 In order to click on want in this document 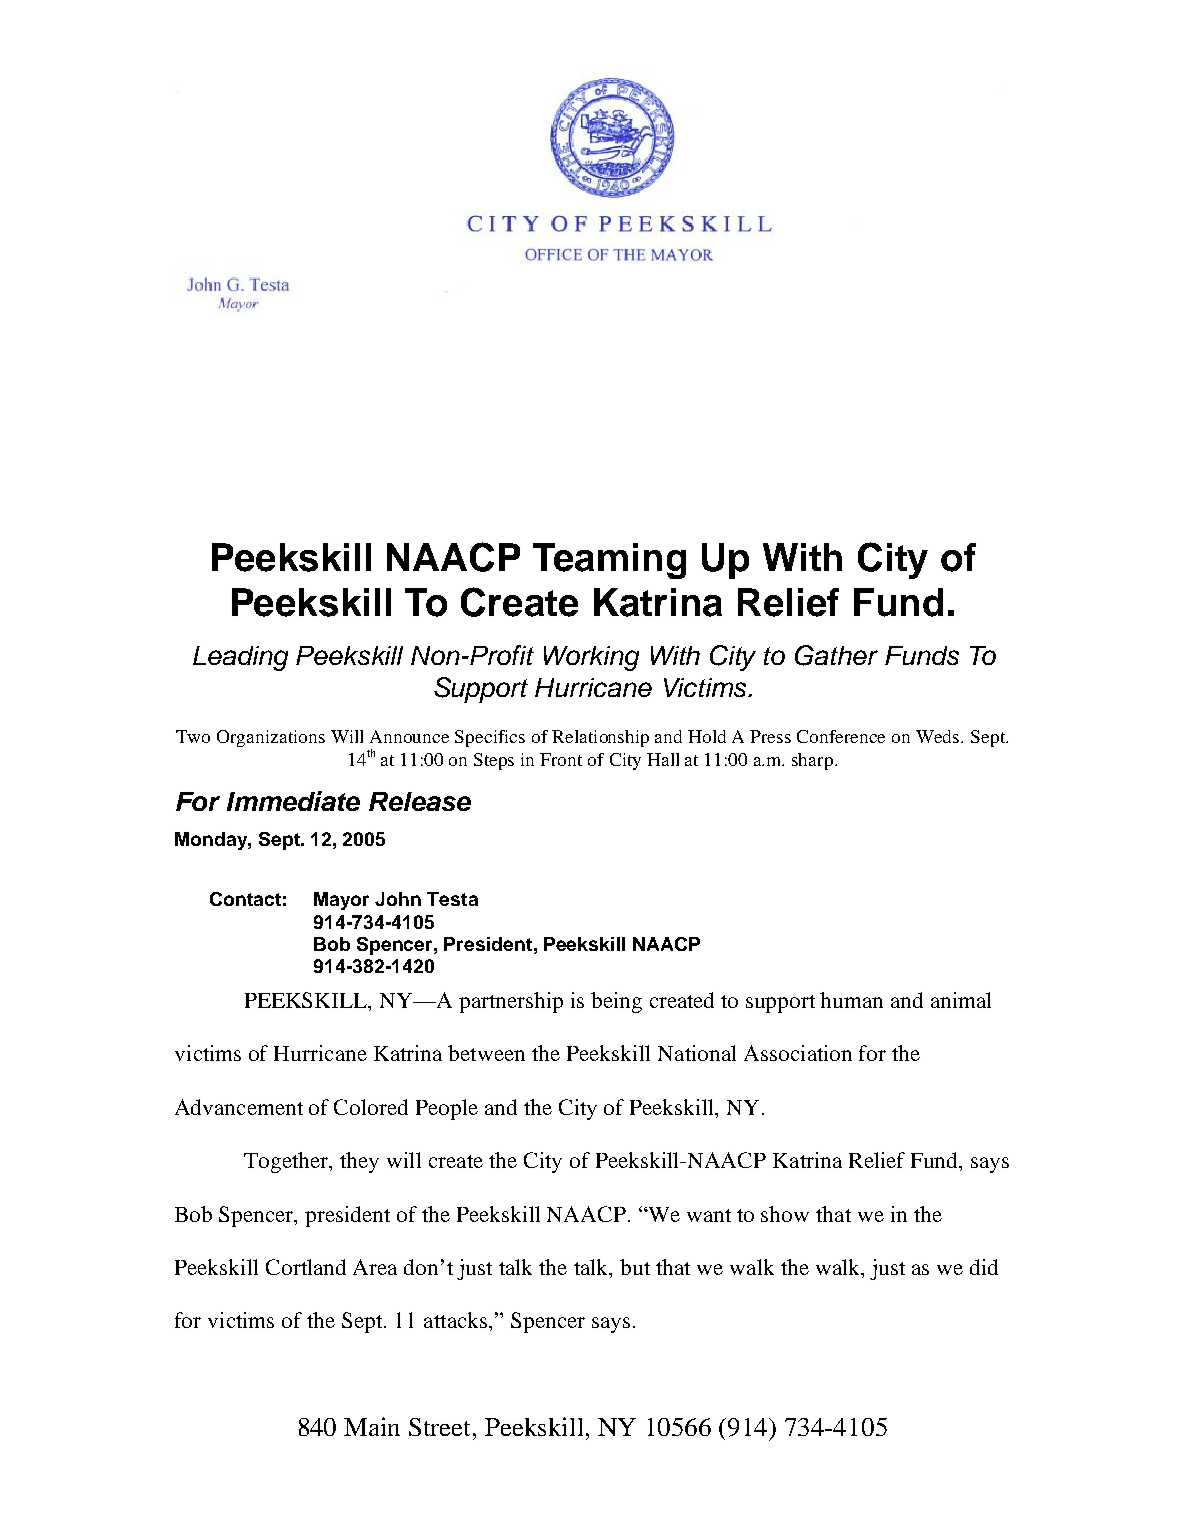, I will do `click(709, 1215)`.
